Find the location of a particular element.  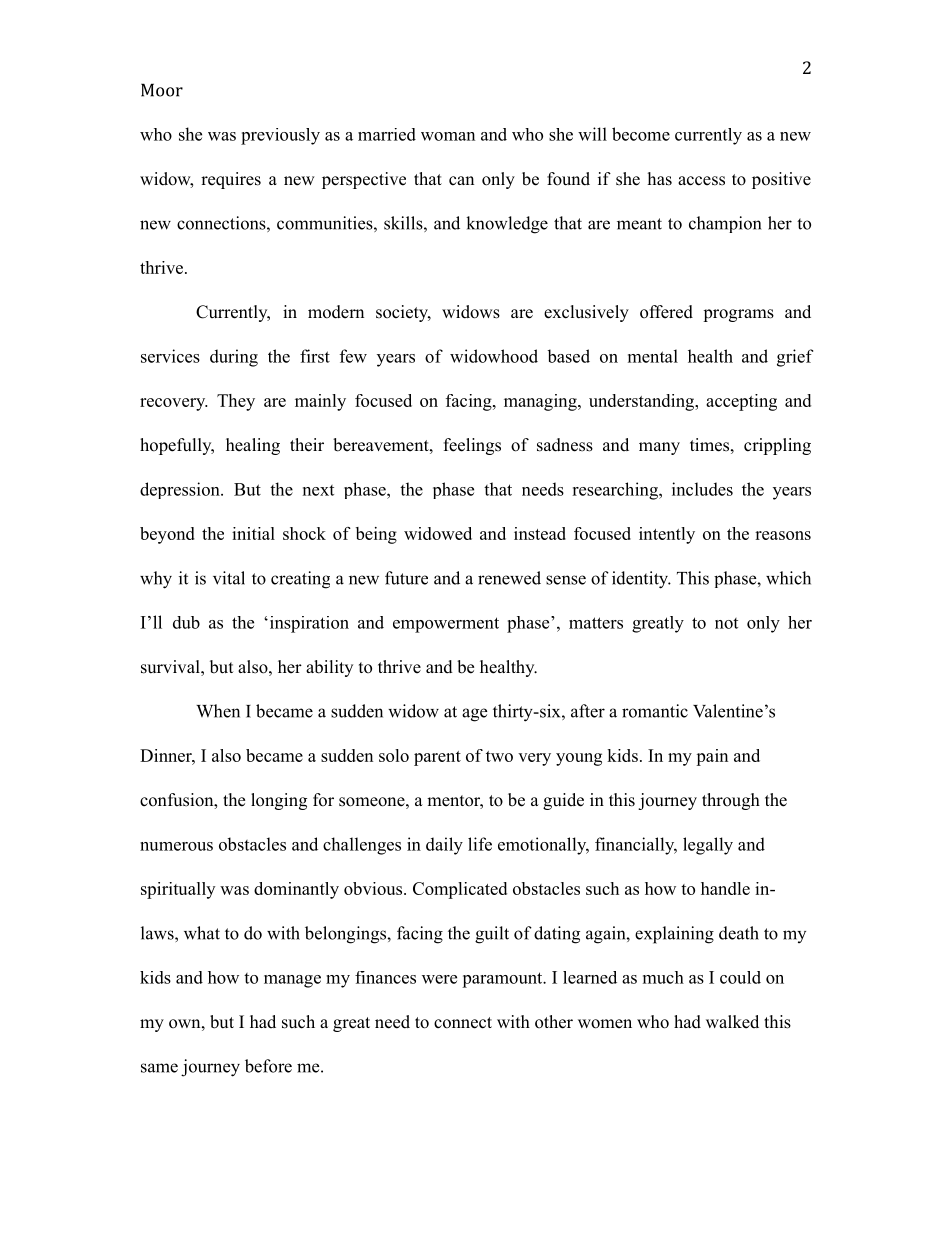

woman is located at coordinates (448, 136).
